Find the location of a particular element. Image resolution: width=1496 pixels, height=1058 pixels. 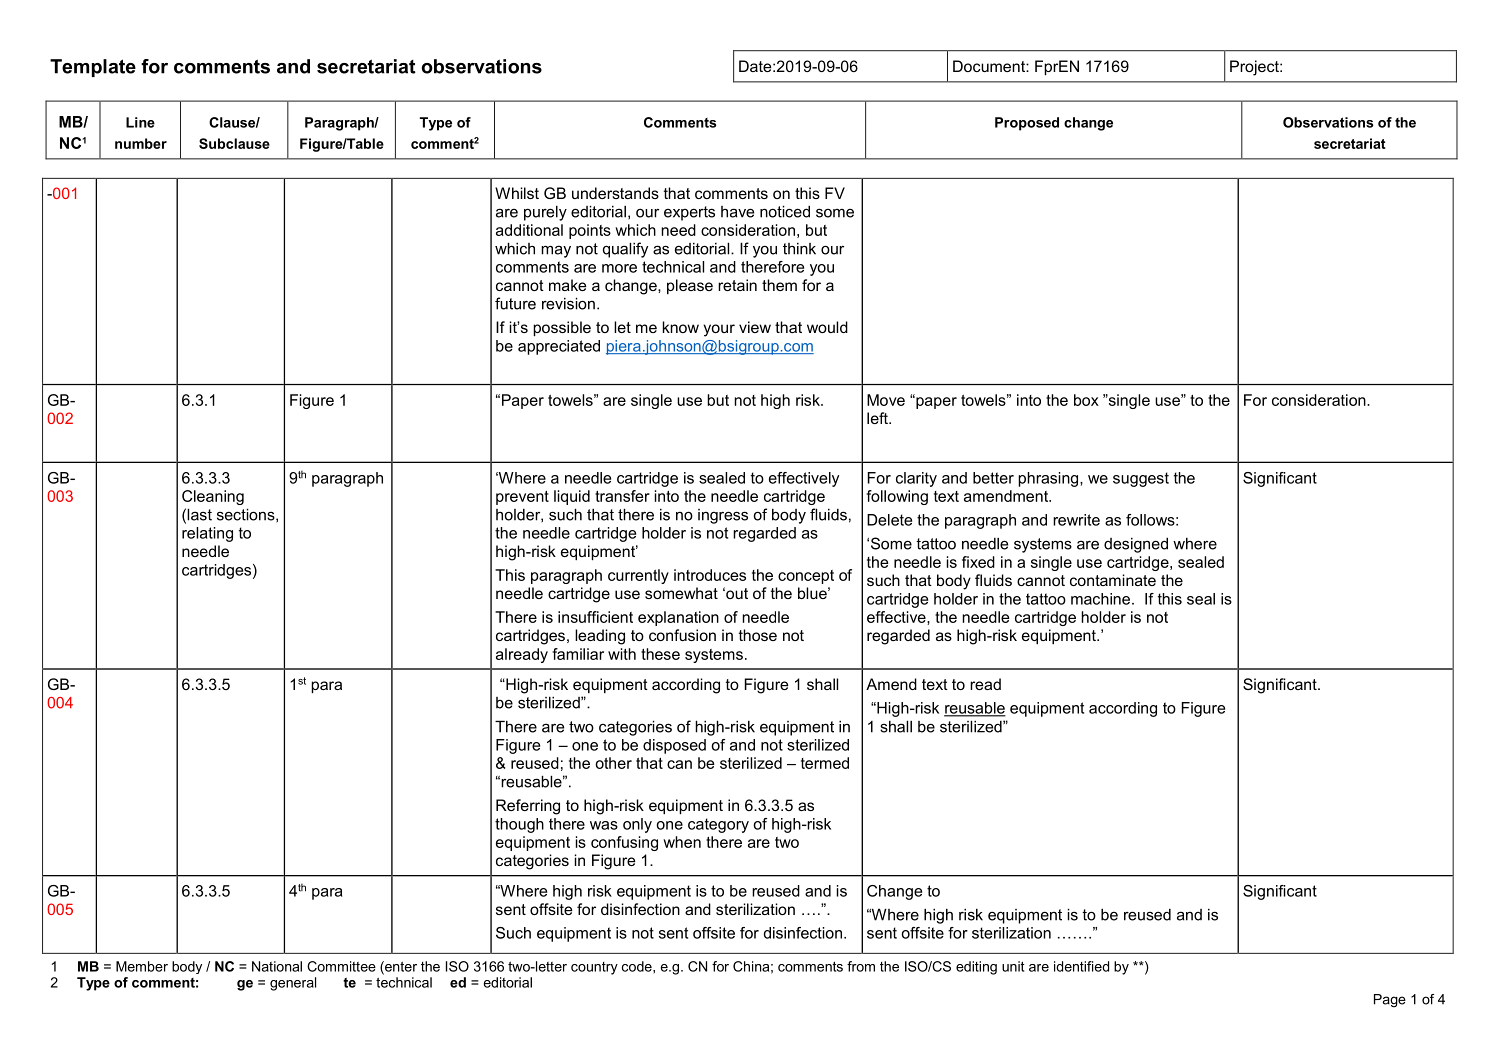

National is located at coordinates (277, 966).
